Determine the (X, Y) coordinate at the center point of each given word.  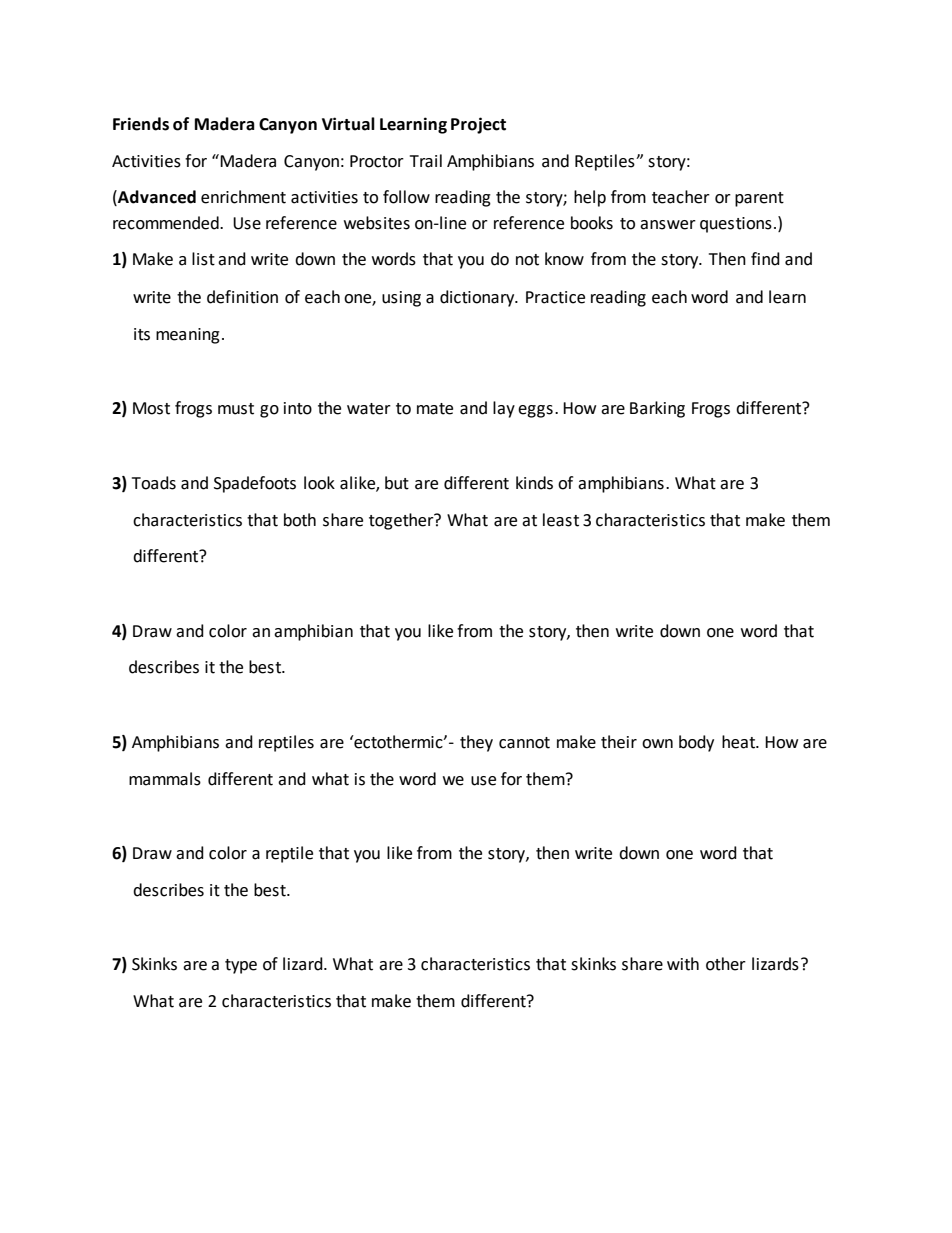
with (683, 964)
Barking (657, 409)
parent (759, 199)
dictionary (478, 298)
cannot (524, 743)
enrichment (243, 197)
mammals (165, 779)
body (696, 743)
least (561, 520)
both (300, 520)
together (402, 521)
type (241, 966)
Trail (426, 161)
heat (739, 742)
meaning (188, 336)
